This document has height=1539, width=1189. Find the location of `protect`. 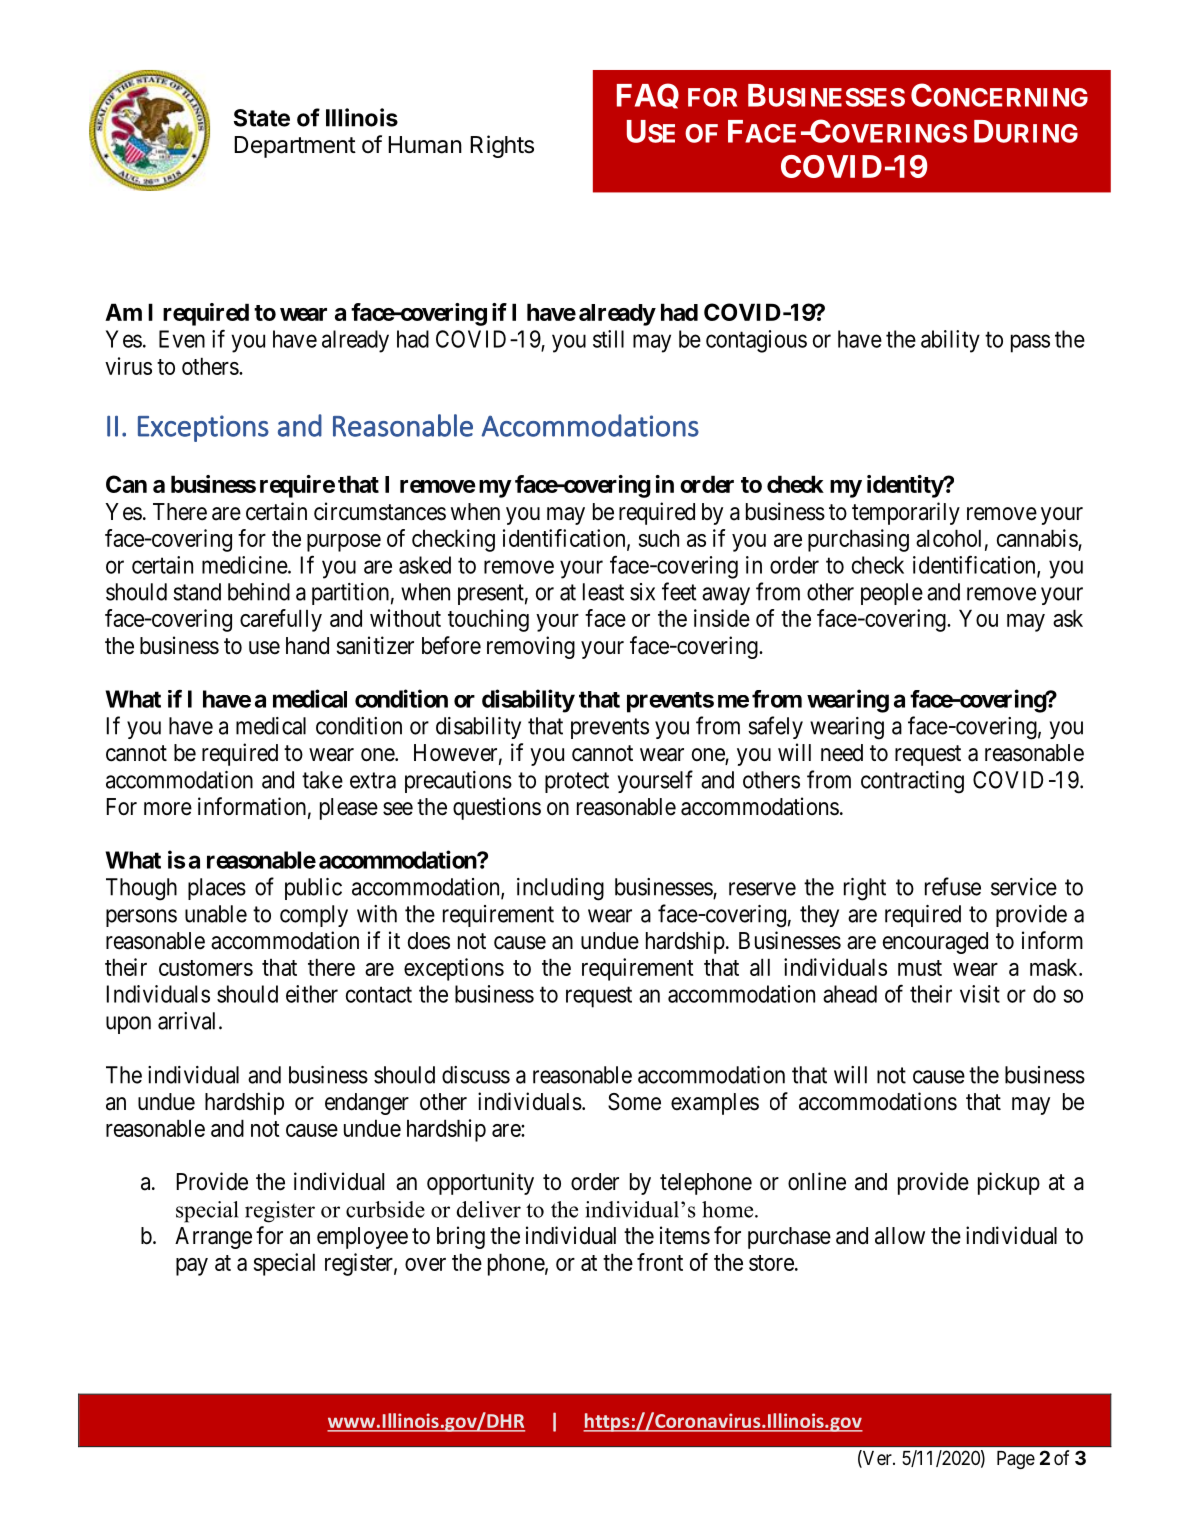

protect is located at coordinates (577, 782).
